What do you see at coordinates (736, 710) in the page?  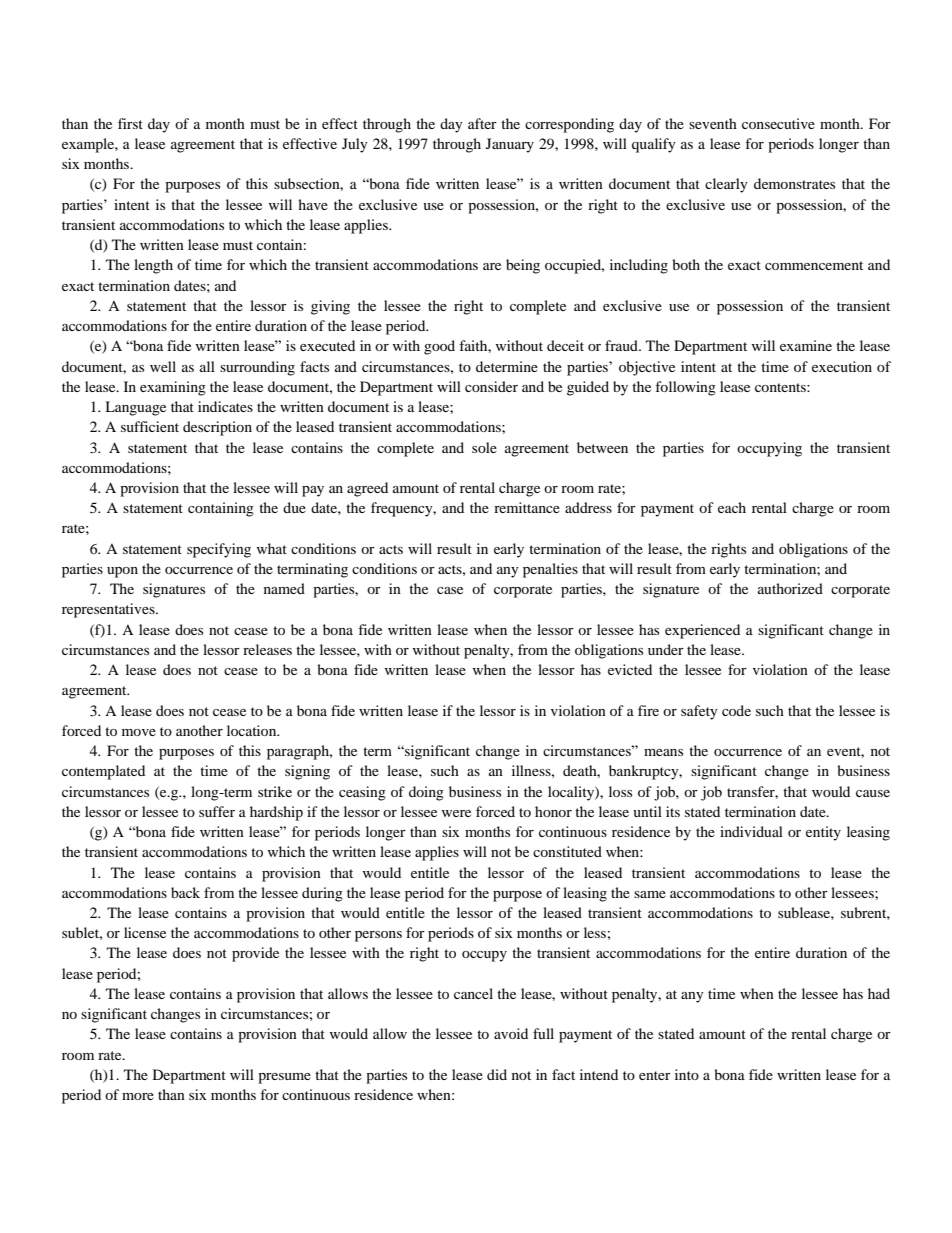 I see `code` at bounding box center [736, 710].
